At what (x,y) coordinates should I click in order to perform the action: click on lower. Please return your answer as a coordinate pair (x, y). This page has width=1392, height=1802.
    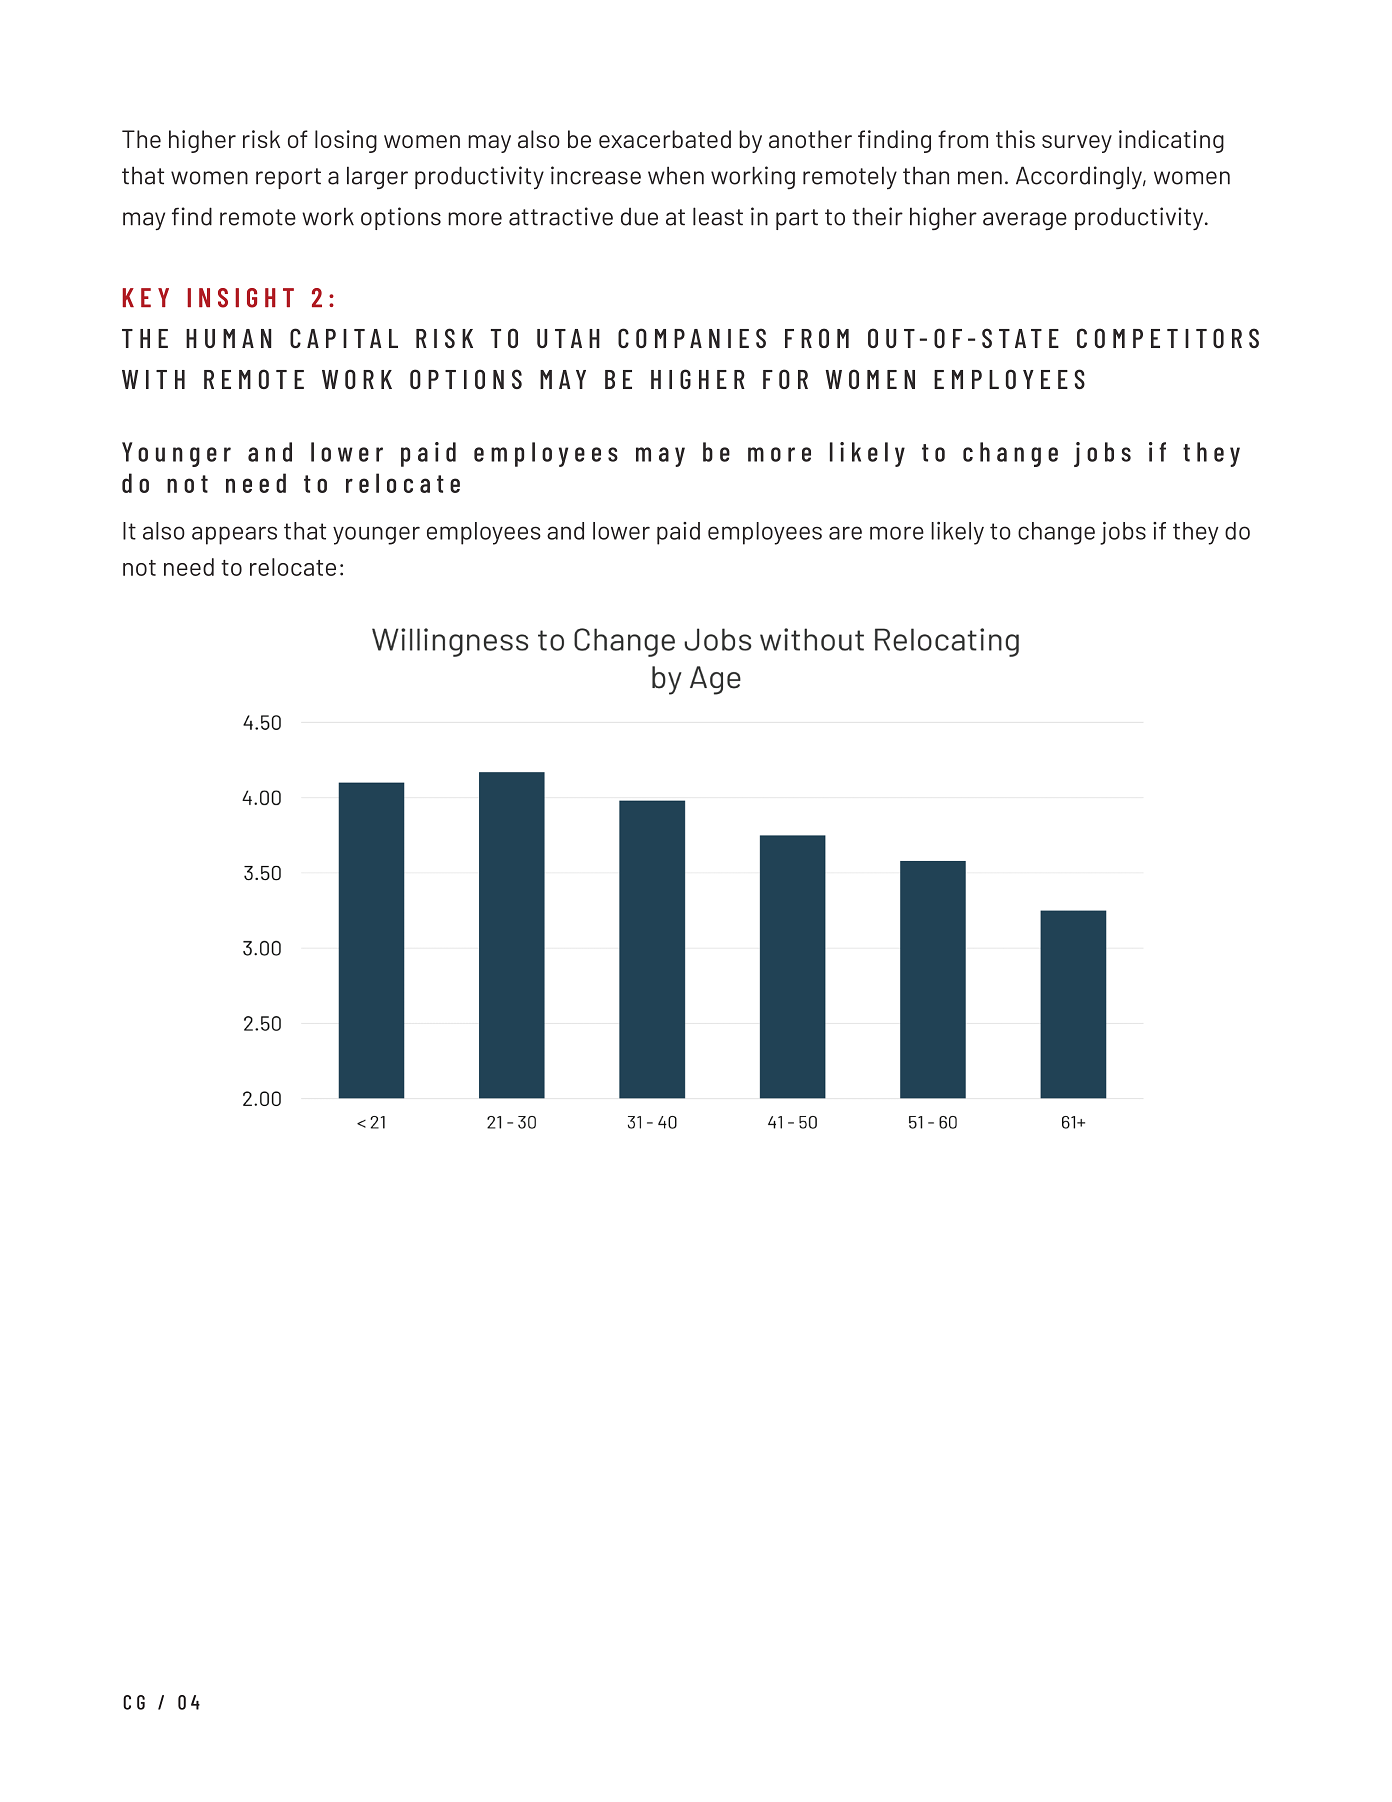
    Looking at the image, I should click on (621, 531).
